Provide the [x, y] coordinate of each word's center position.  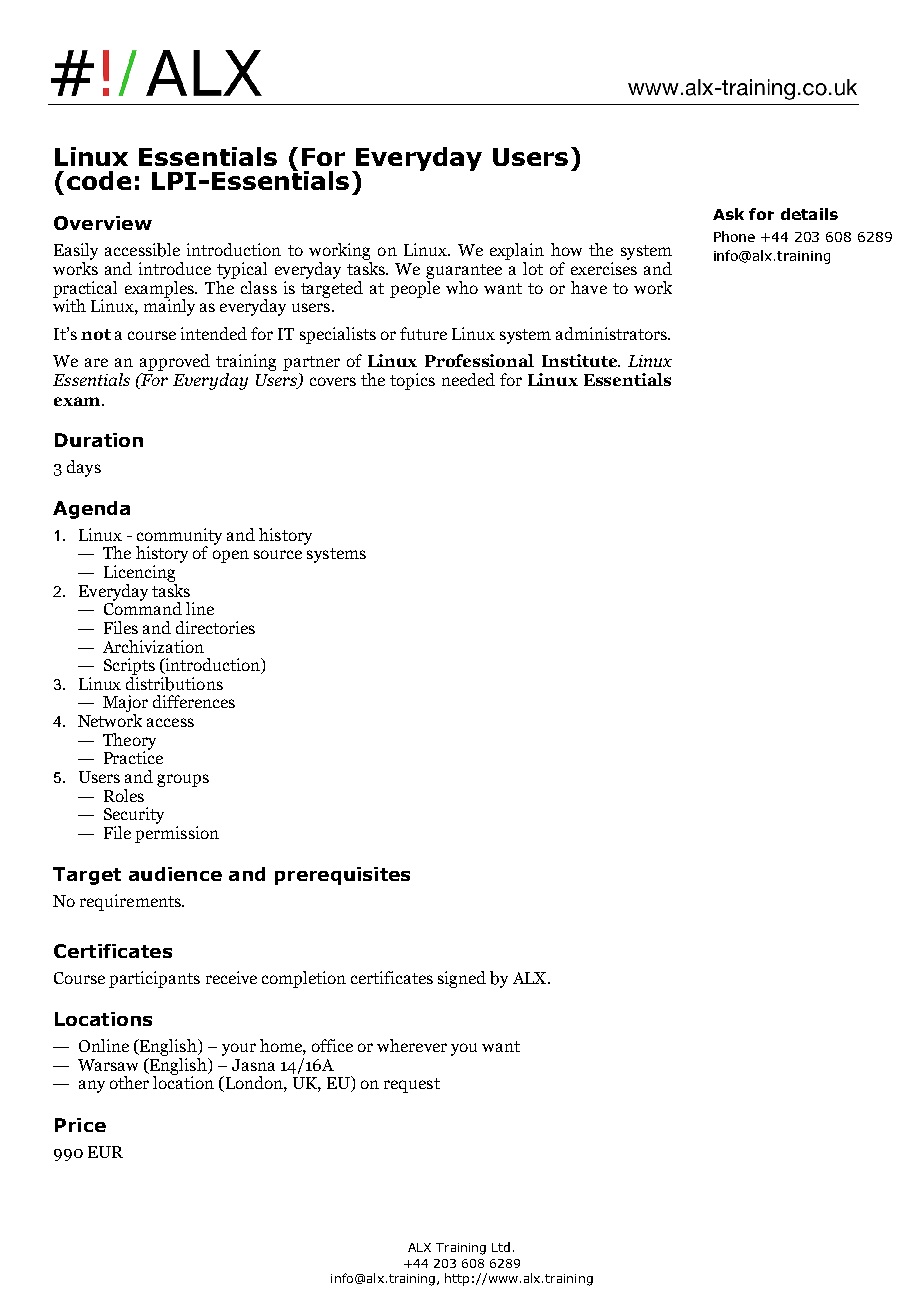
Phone [734, 236]
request [412, 1085]
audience [175, 874]
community [179, 537]
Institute [580, 360]
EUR [105, 1152]
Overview [103, 223]
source [278, 554]
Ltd [501, 1247]
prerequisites [342, 876]
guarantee [464, 271]
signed [462, 979]
